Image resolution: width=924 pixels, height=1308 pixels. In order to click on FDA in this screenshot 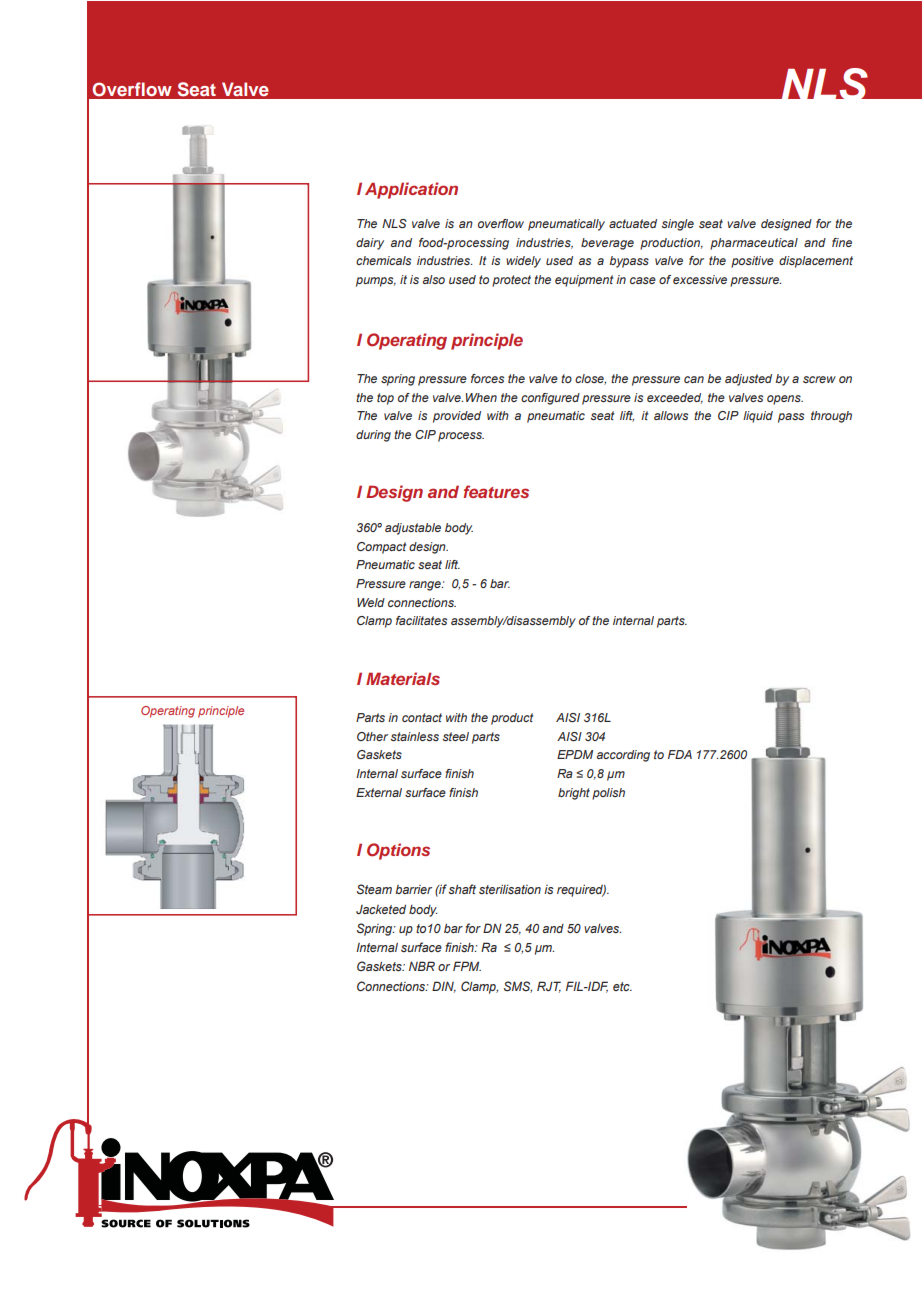, I will do `click(680, 754)`.
